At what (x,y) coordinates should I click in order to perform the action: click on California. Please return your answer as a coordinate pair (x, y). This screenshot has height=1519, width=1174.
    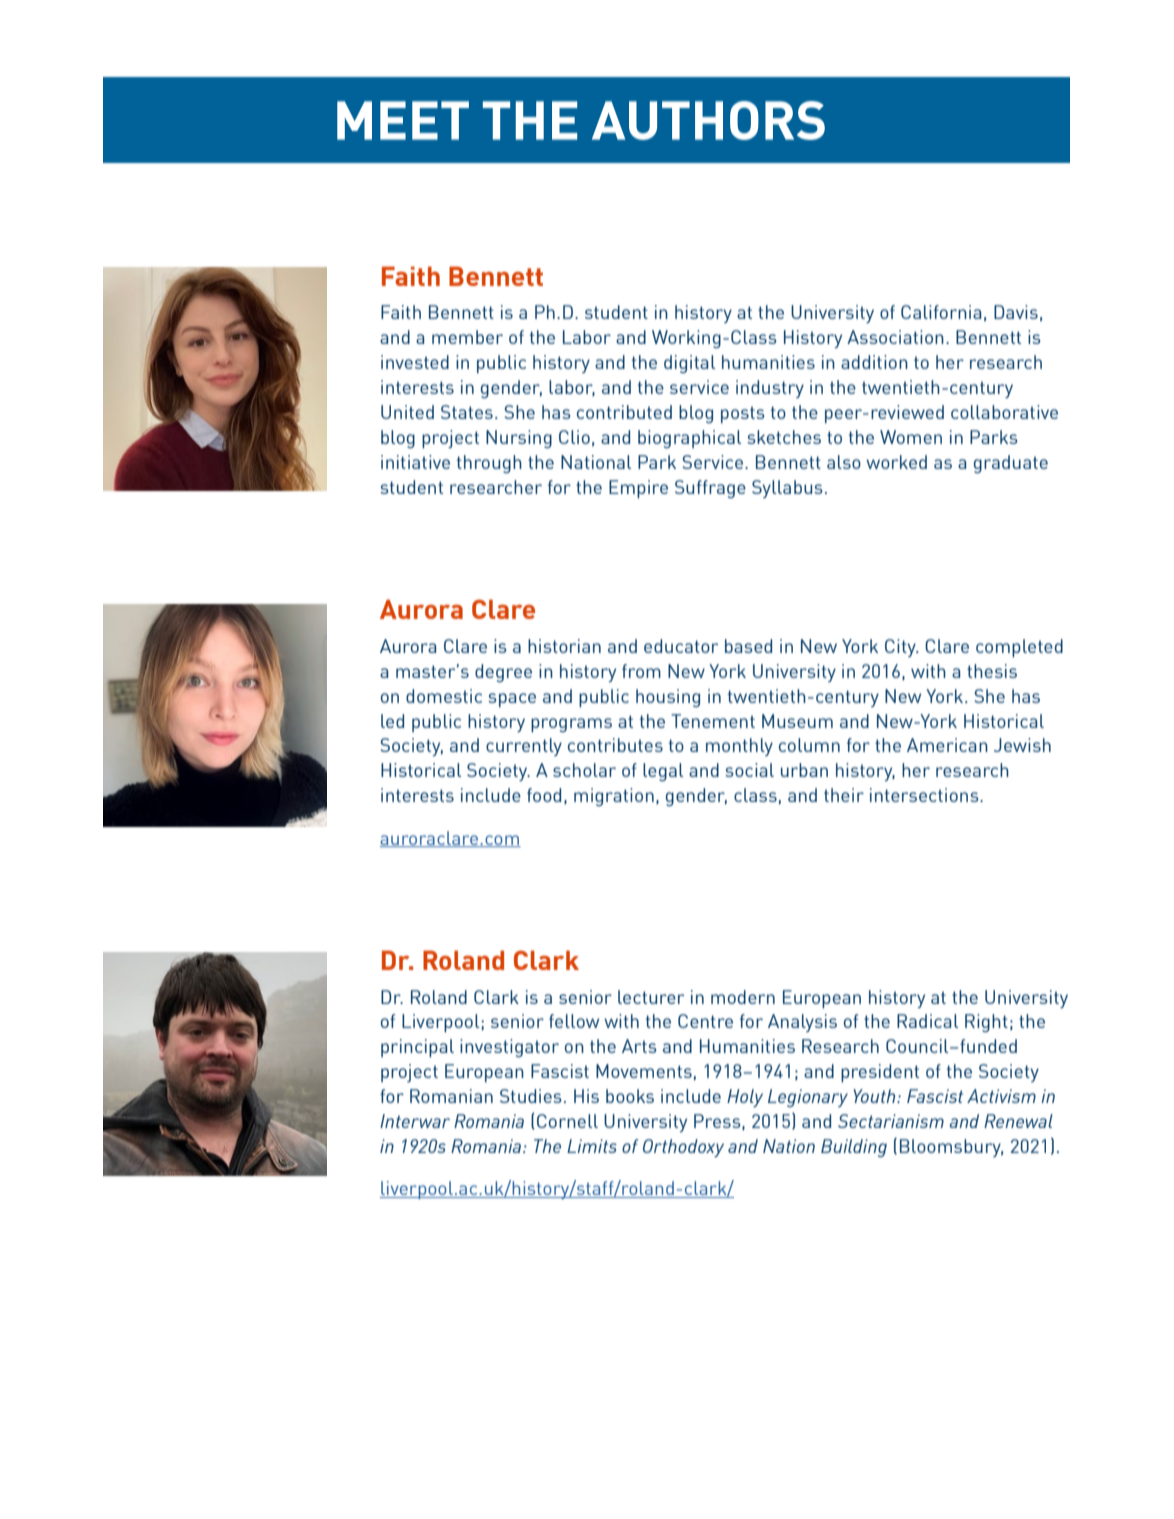
    Looking at the image, I should click on (941, 312).
